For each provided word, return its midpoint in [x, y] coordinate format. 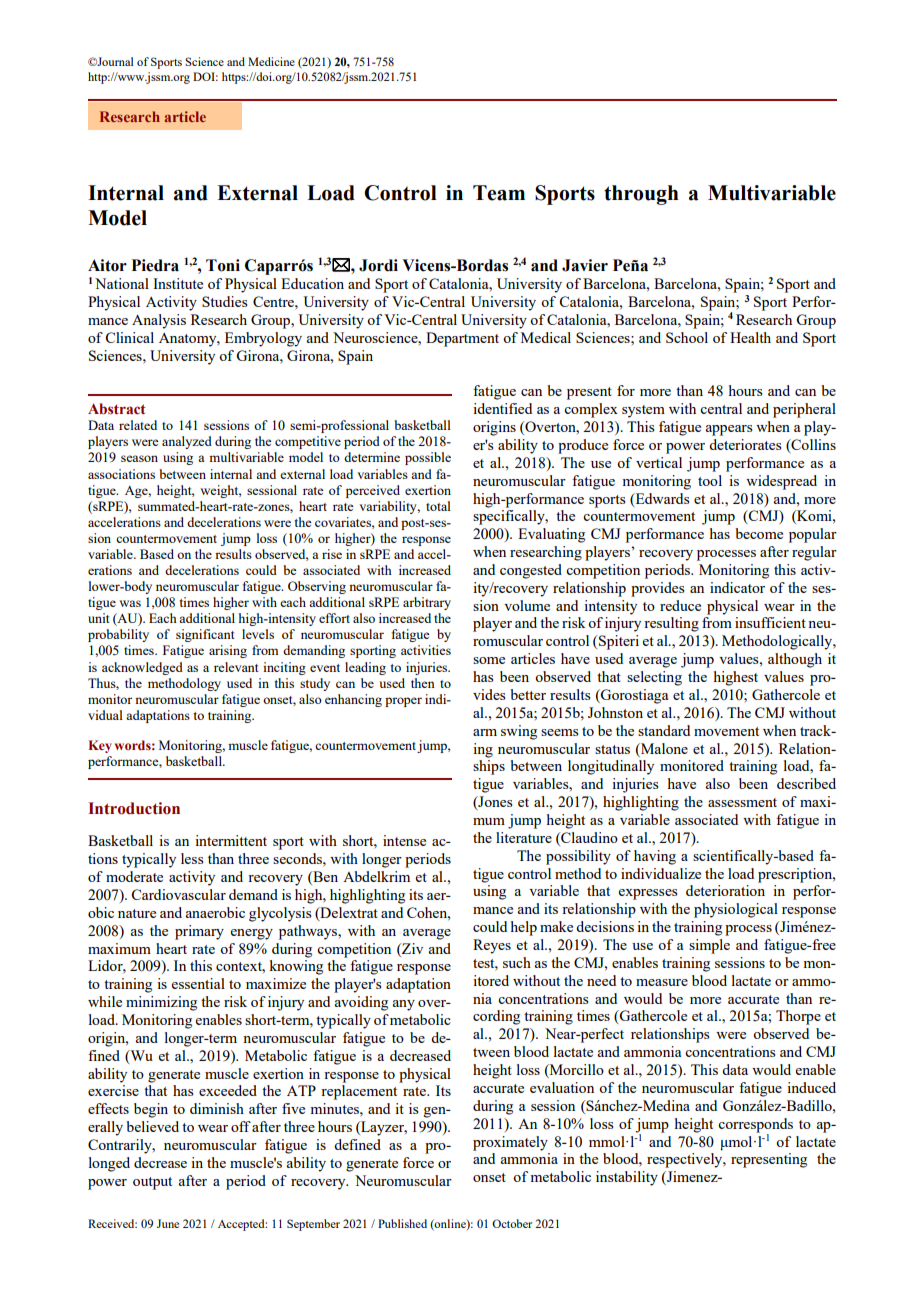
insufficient [770, 622]
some [489, 660]
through [641, 195]
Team [499, 193]
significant [205, 635]
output [152, 1183]
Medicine [271, 61]
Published [402, 1223]
